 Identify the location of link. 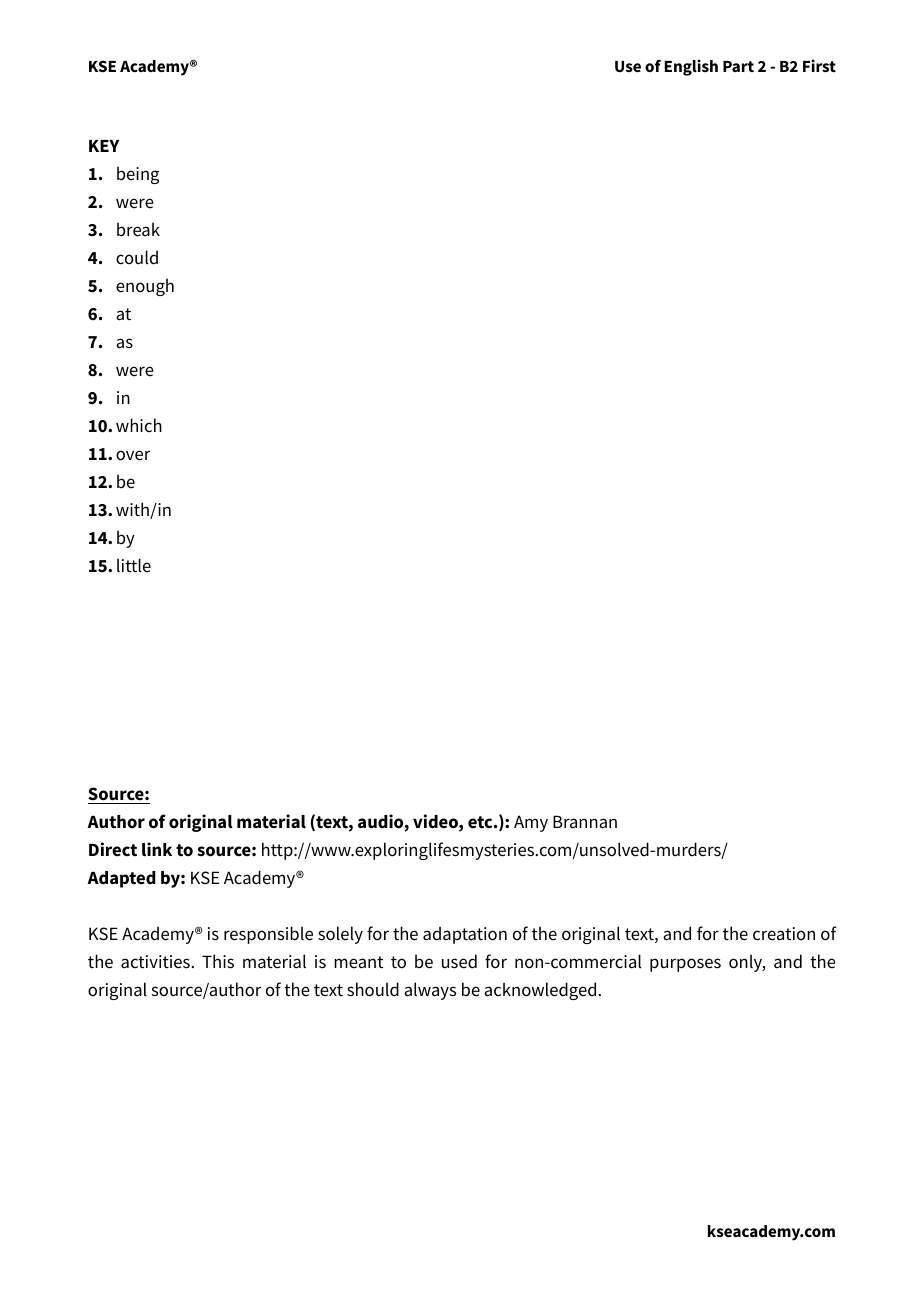
(157, 849).
